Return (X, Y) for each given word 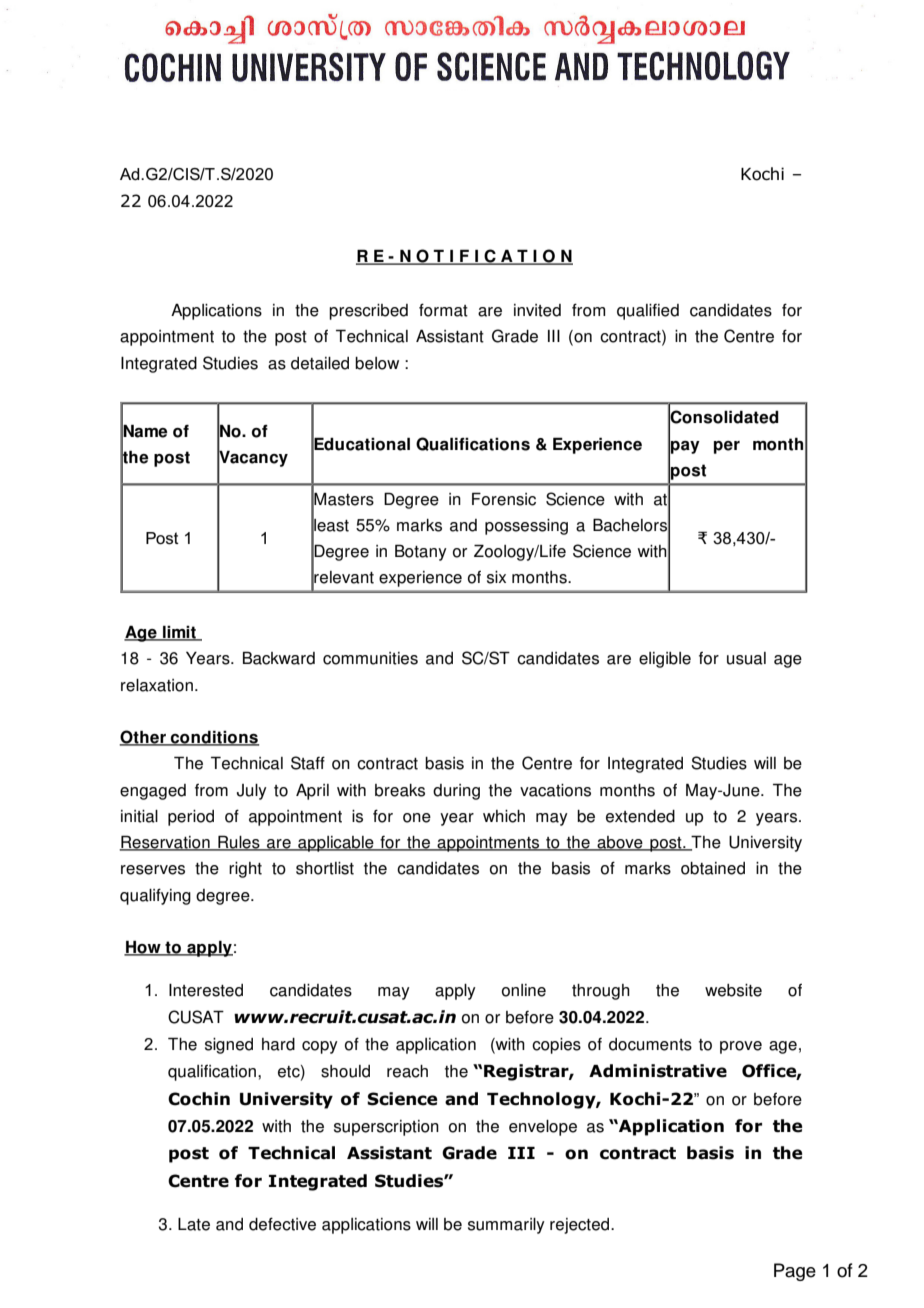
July (252, 792)
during (456, 792)
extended (640, 816)
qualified (648, 312)
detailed (320, 363)
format (443, 310)
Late (194, 1224)
